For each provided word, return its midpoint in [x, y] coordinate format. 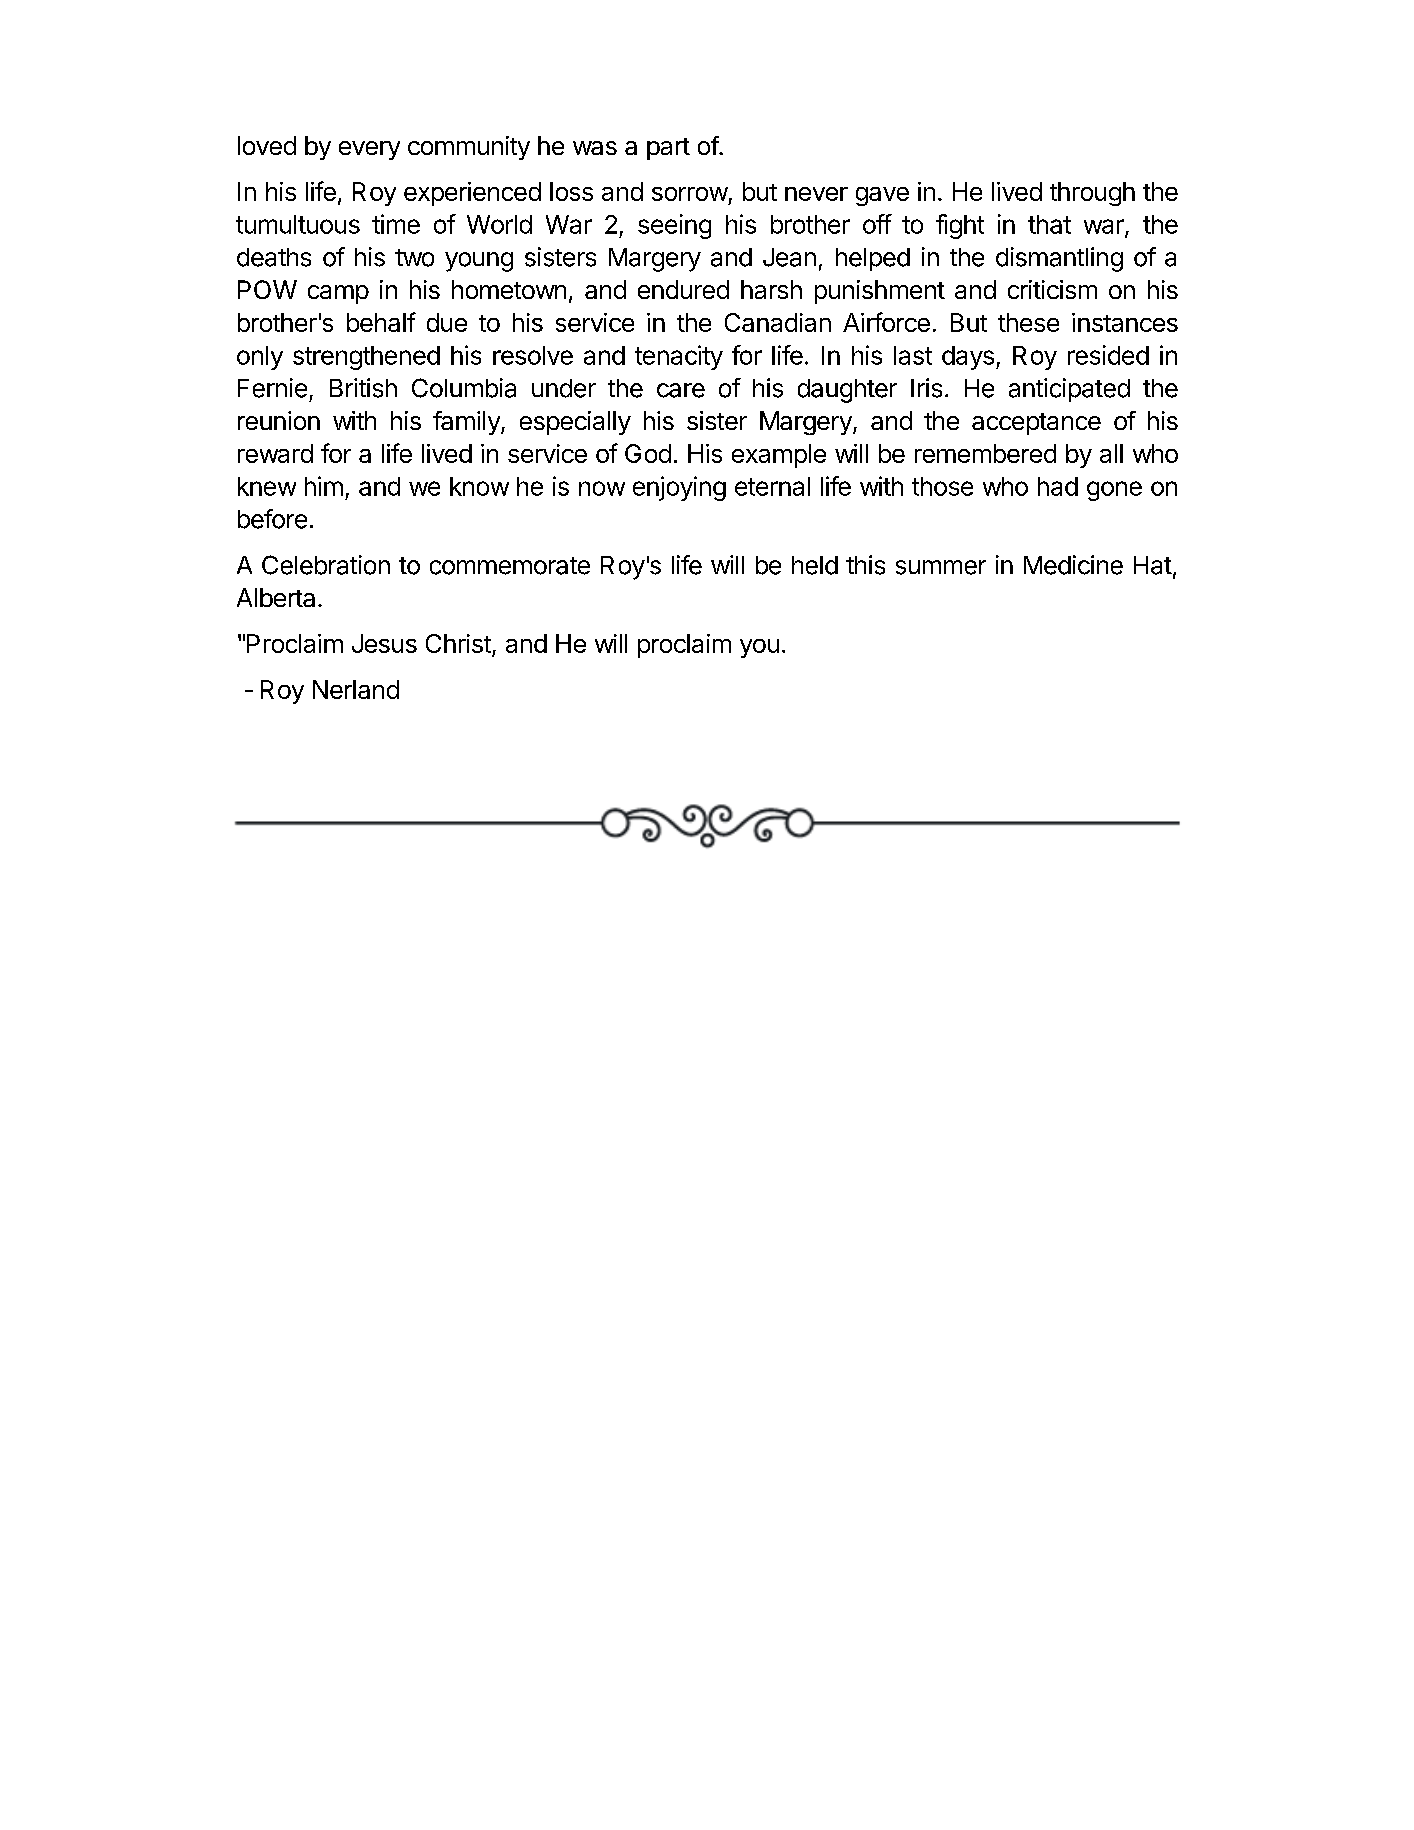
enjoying [679, 488]
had [1058, 486]
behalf [381, 322]
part [668, 149]
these [1028, 322]
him [324, 486]
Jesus [384, 643]
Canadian [778, 322]
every [369, 150]
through [1092, 194]
